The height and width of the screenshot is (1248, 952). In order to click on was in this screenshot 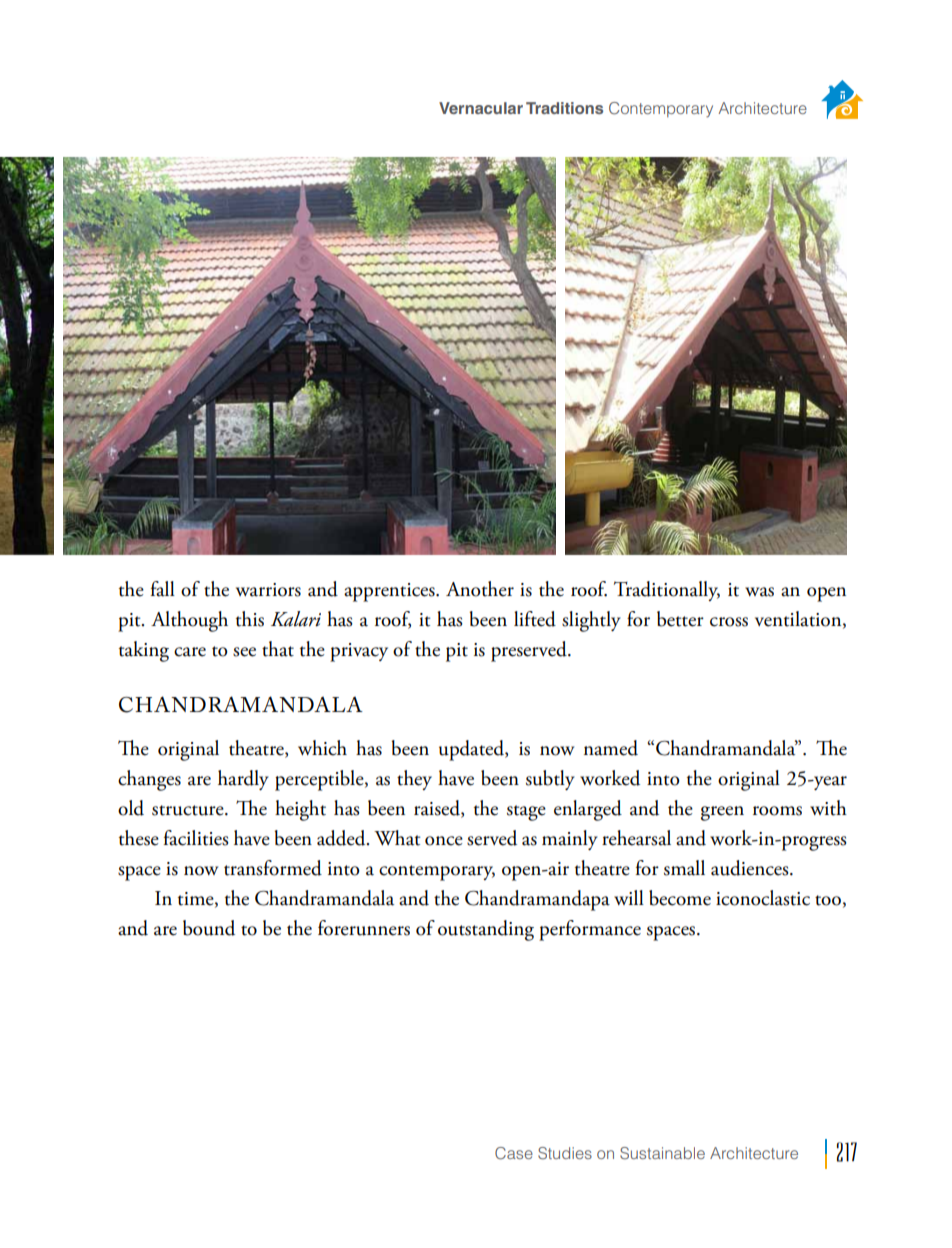, I will do `click(759, 592)`.
